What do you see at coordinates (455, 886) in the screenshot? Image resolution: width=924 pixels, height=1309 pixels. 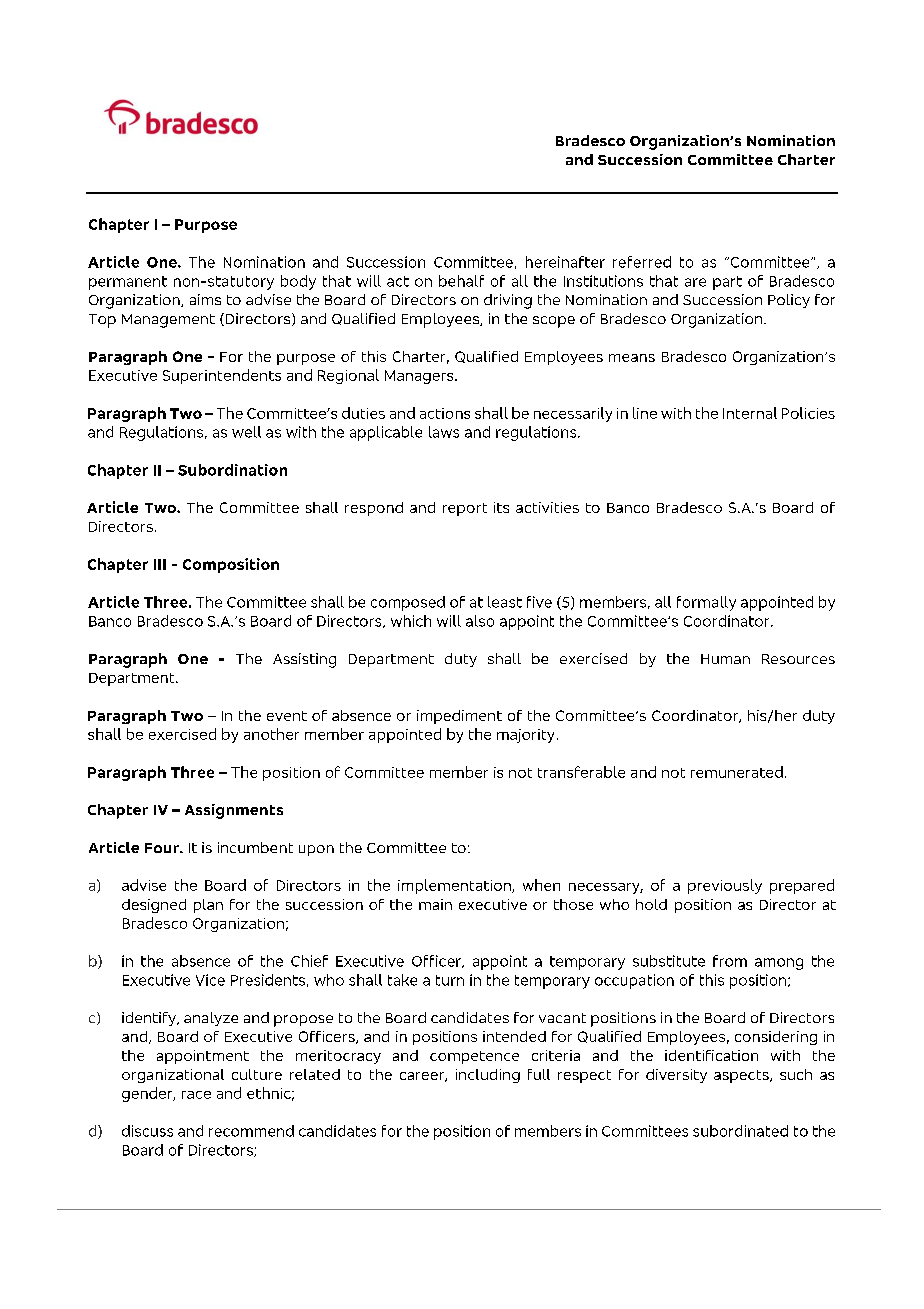 I see `implementation` at bounding box center [455, 886].
